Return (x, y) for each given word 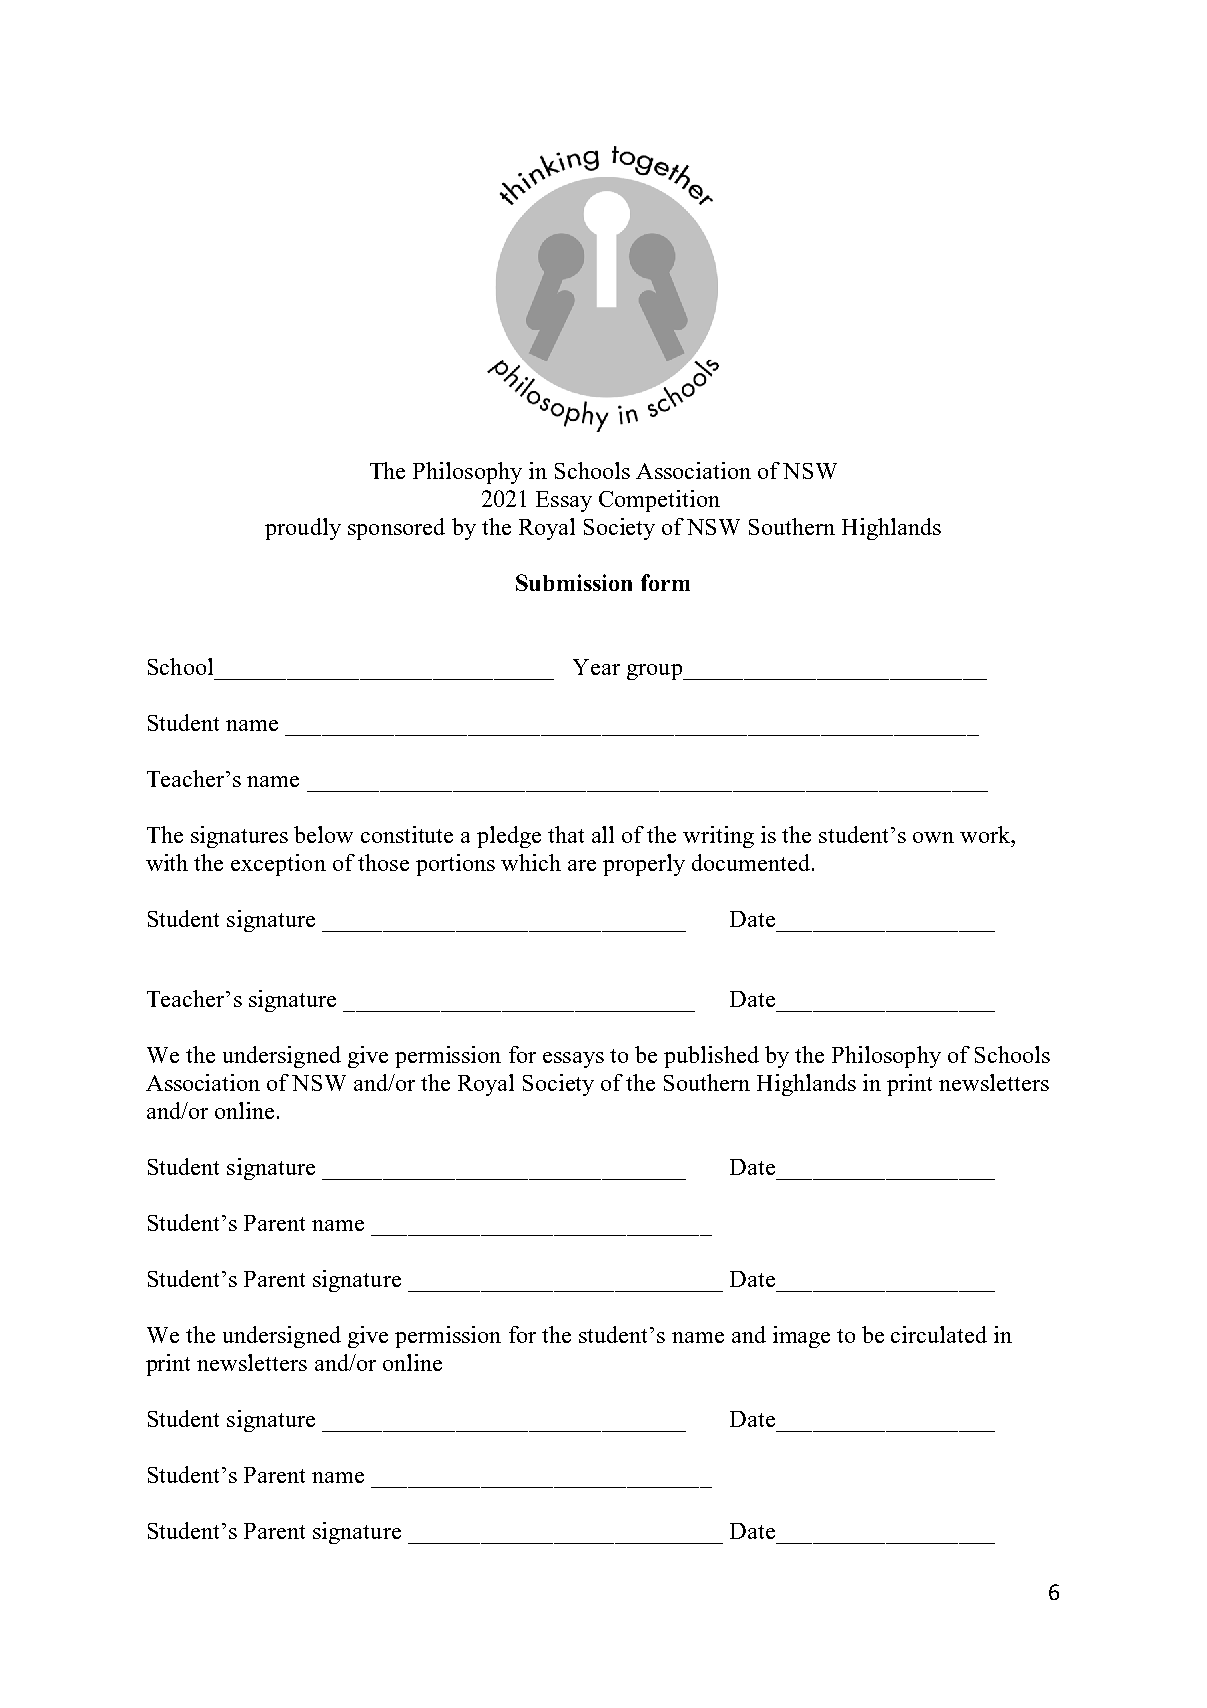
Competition (659, 501)
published (711, 1057)
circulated (939, 1334)
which (531, 862)
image (801, 1337)
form (665, 582)
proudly (303, 529)
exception (278, 865)
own (933, 837)
